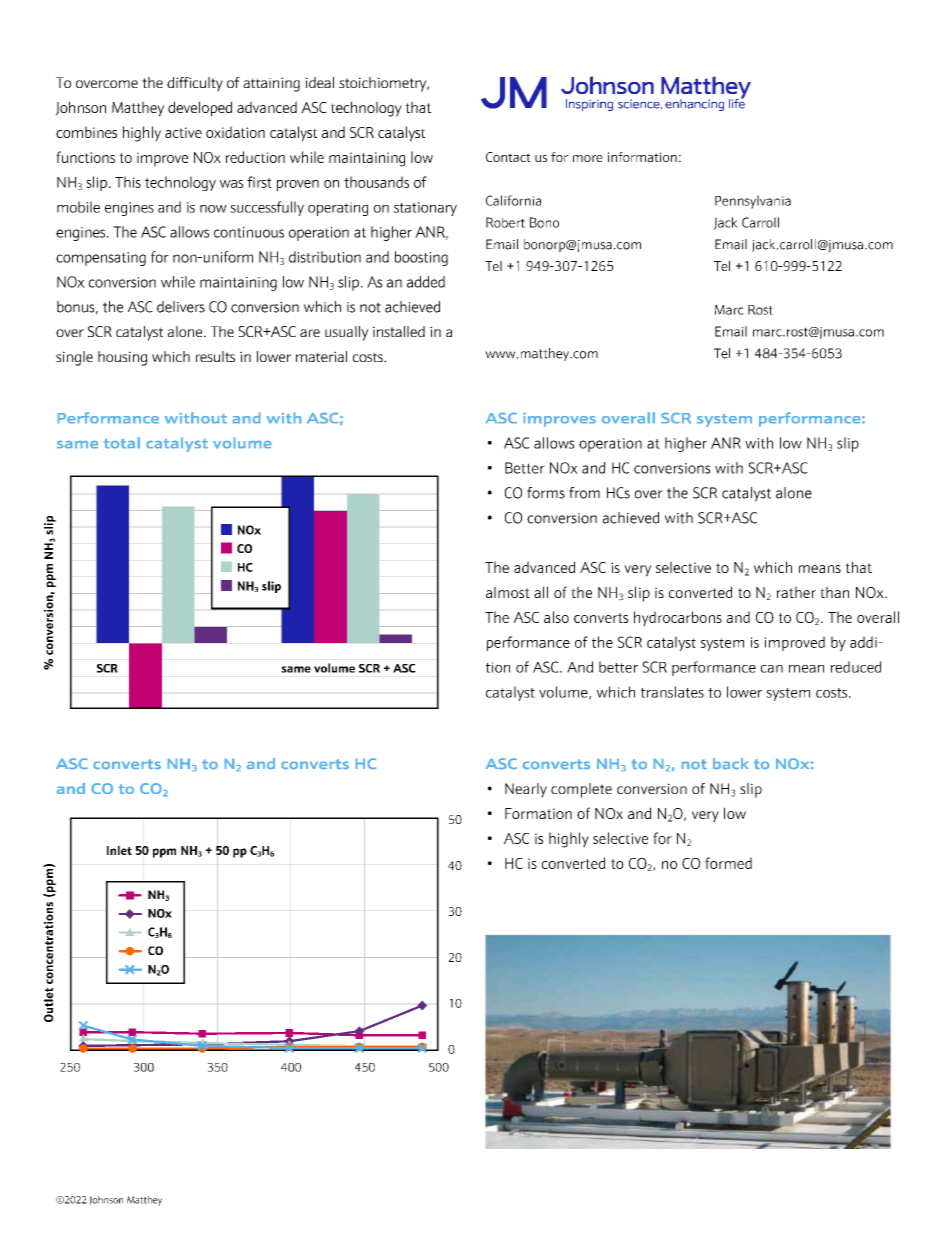  What do you see at coordinates (753, 202) in the screenshot?
I see `Pennsylvania` at bounding box center [753, 202].
